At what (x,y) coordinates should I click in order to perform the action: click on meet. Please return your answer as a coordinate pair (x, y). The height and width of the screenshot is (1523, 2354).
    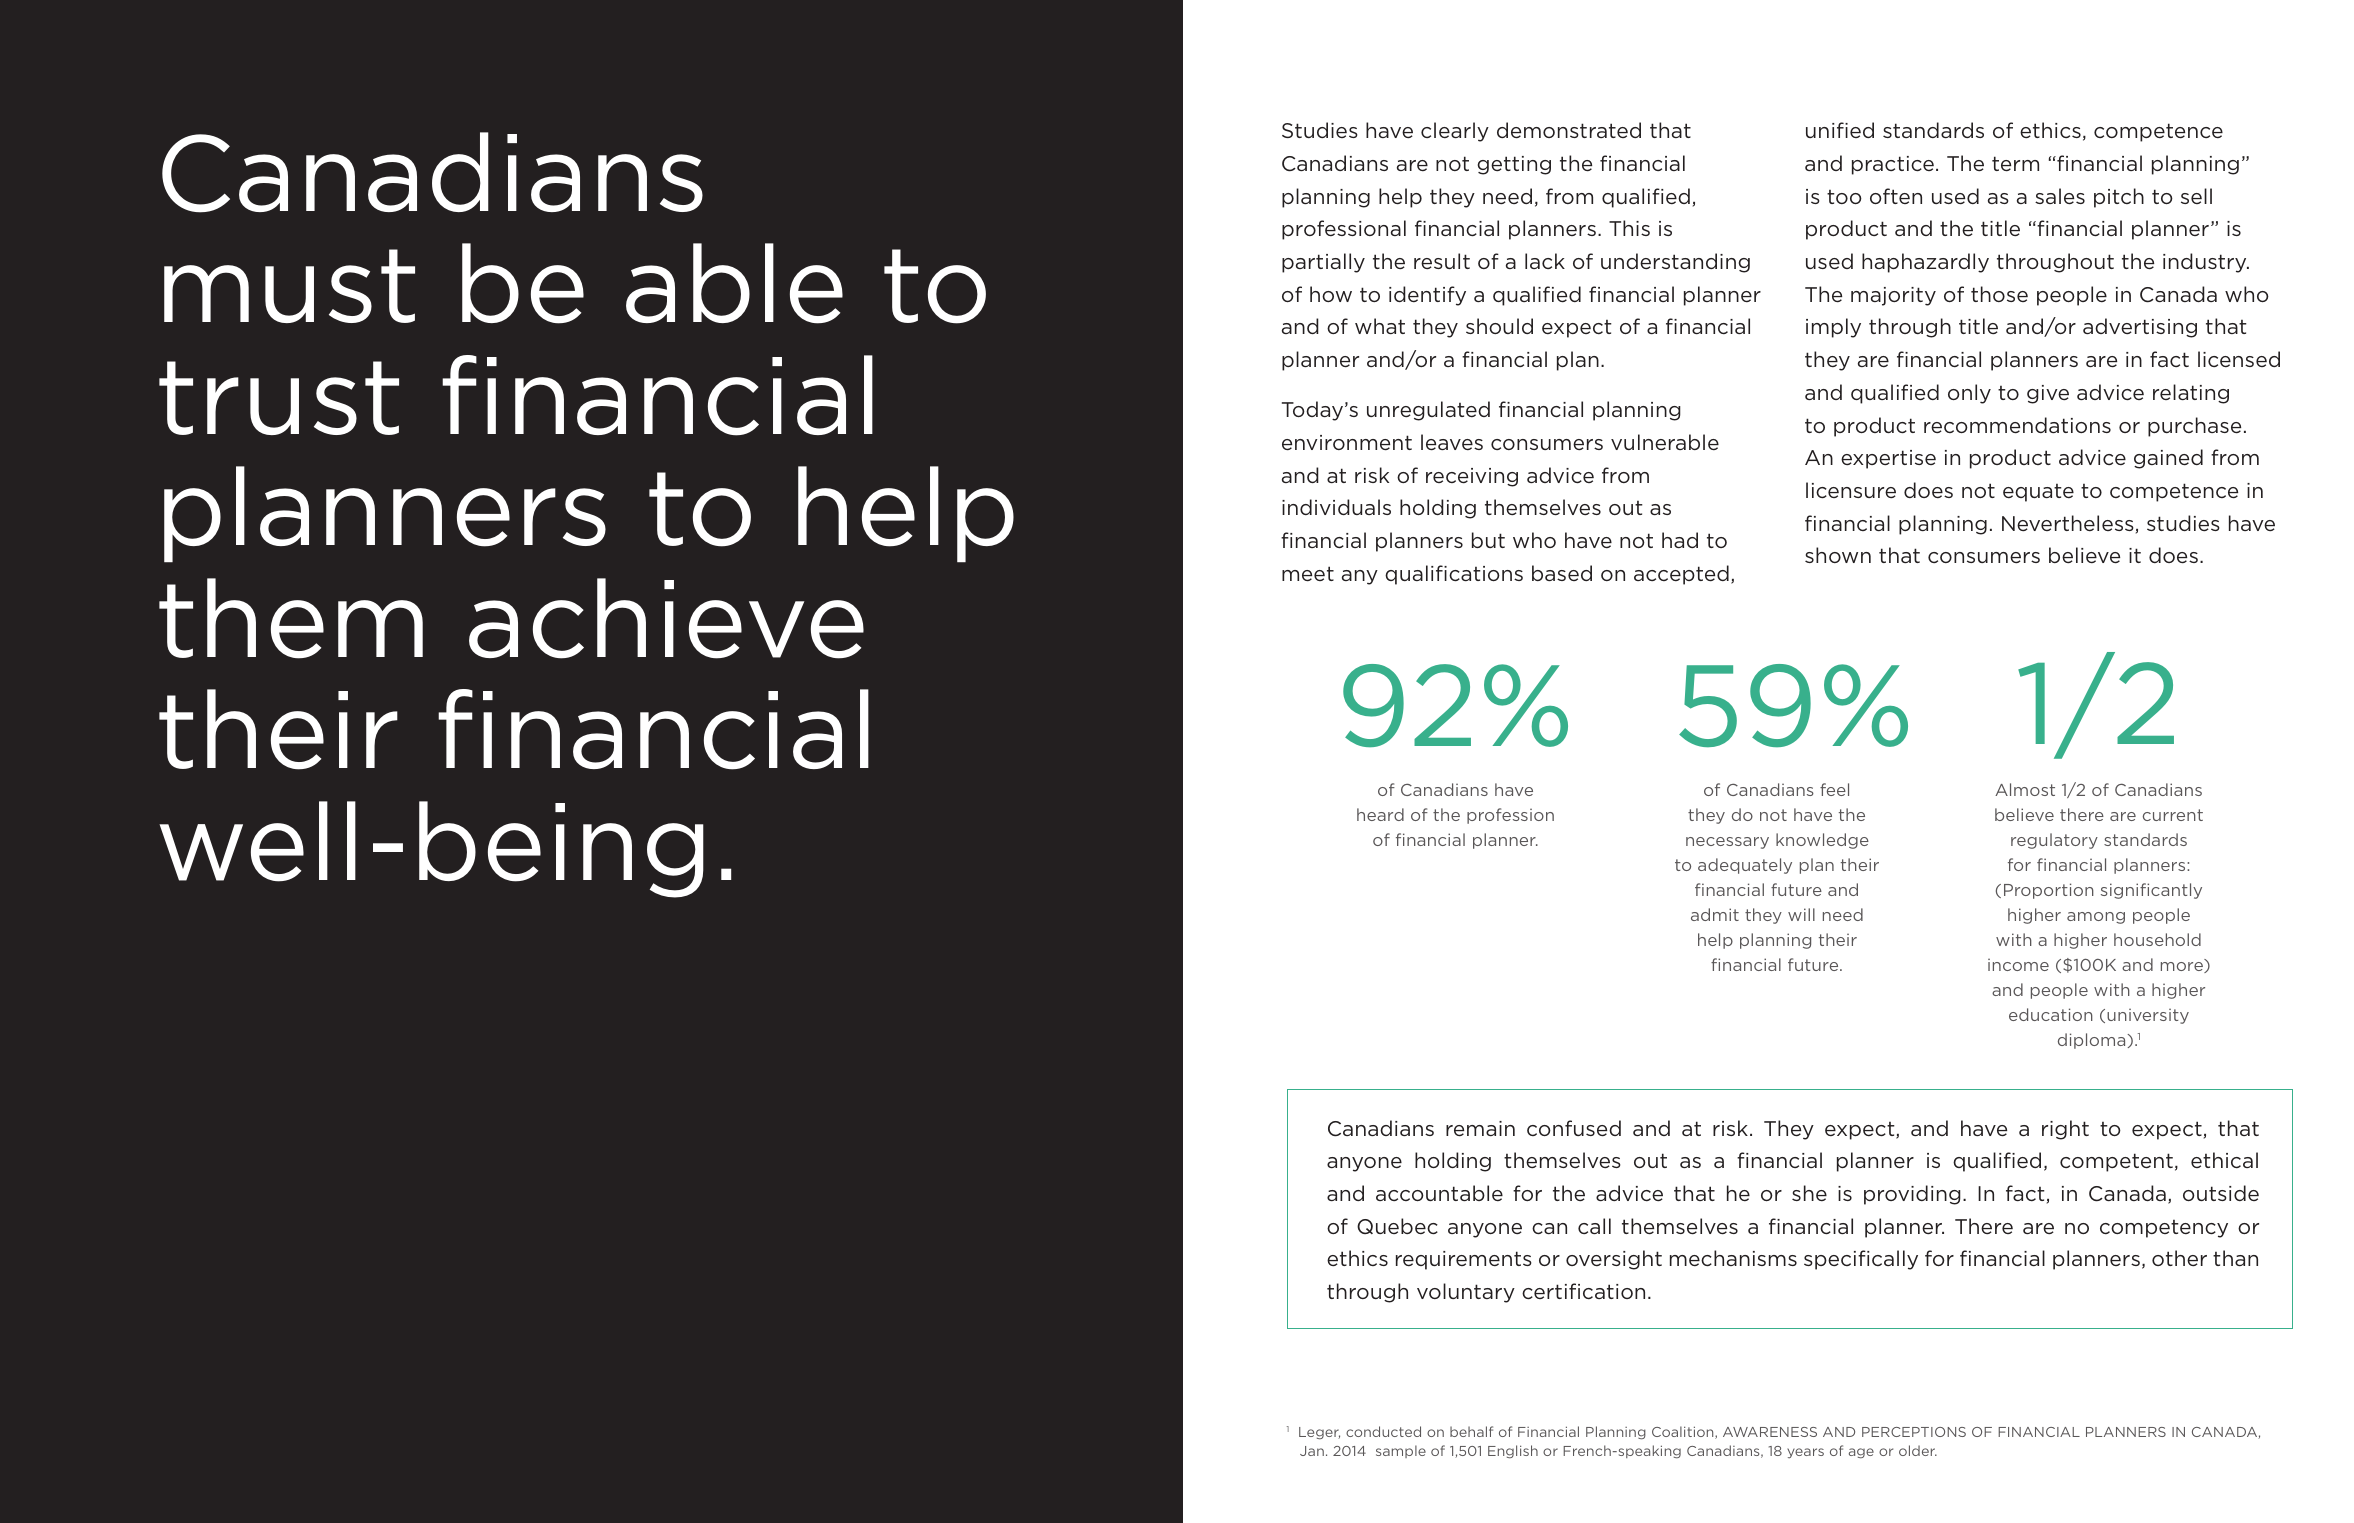
    Looking at the image, I should click on (1308, 573).
